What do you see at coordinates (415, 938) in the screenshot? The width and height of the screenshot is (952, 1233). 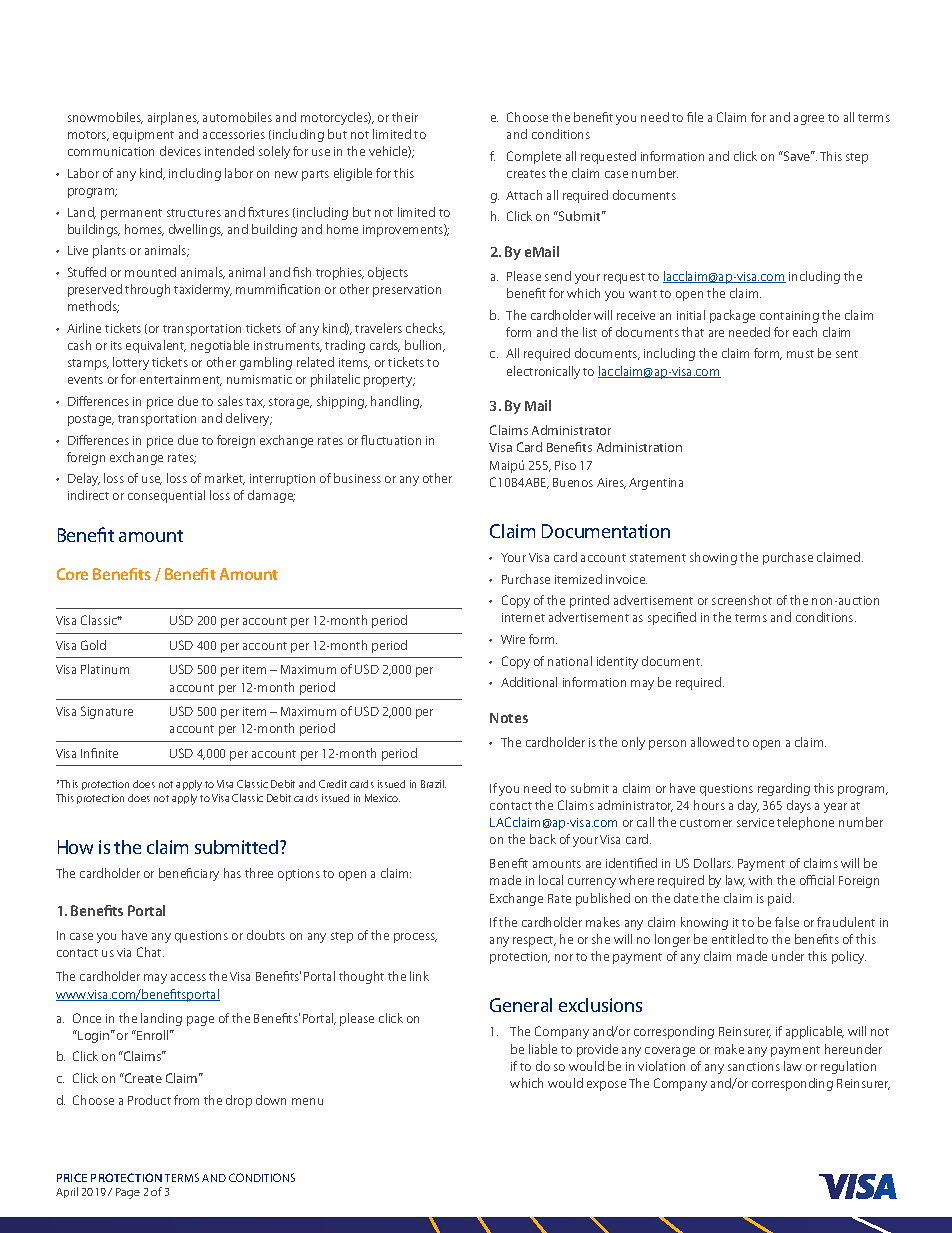 I see `process` at bounding box center [415, 938].
